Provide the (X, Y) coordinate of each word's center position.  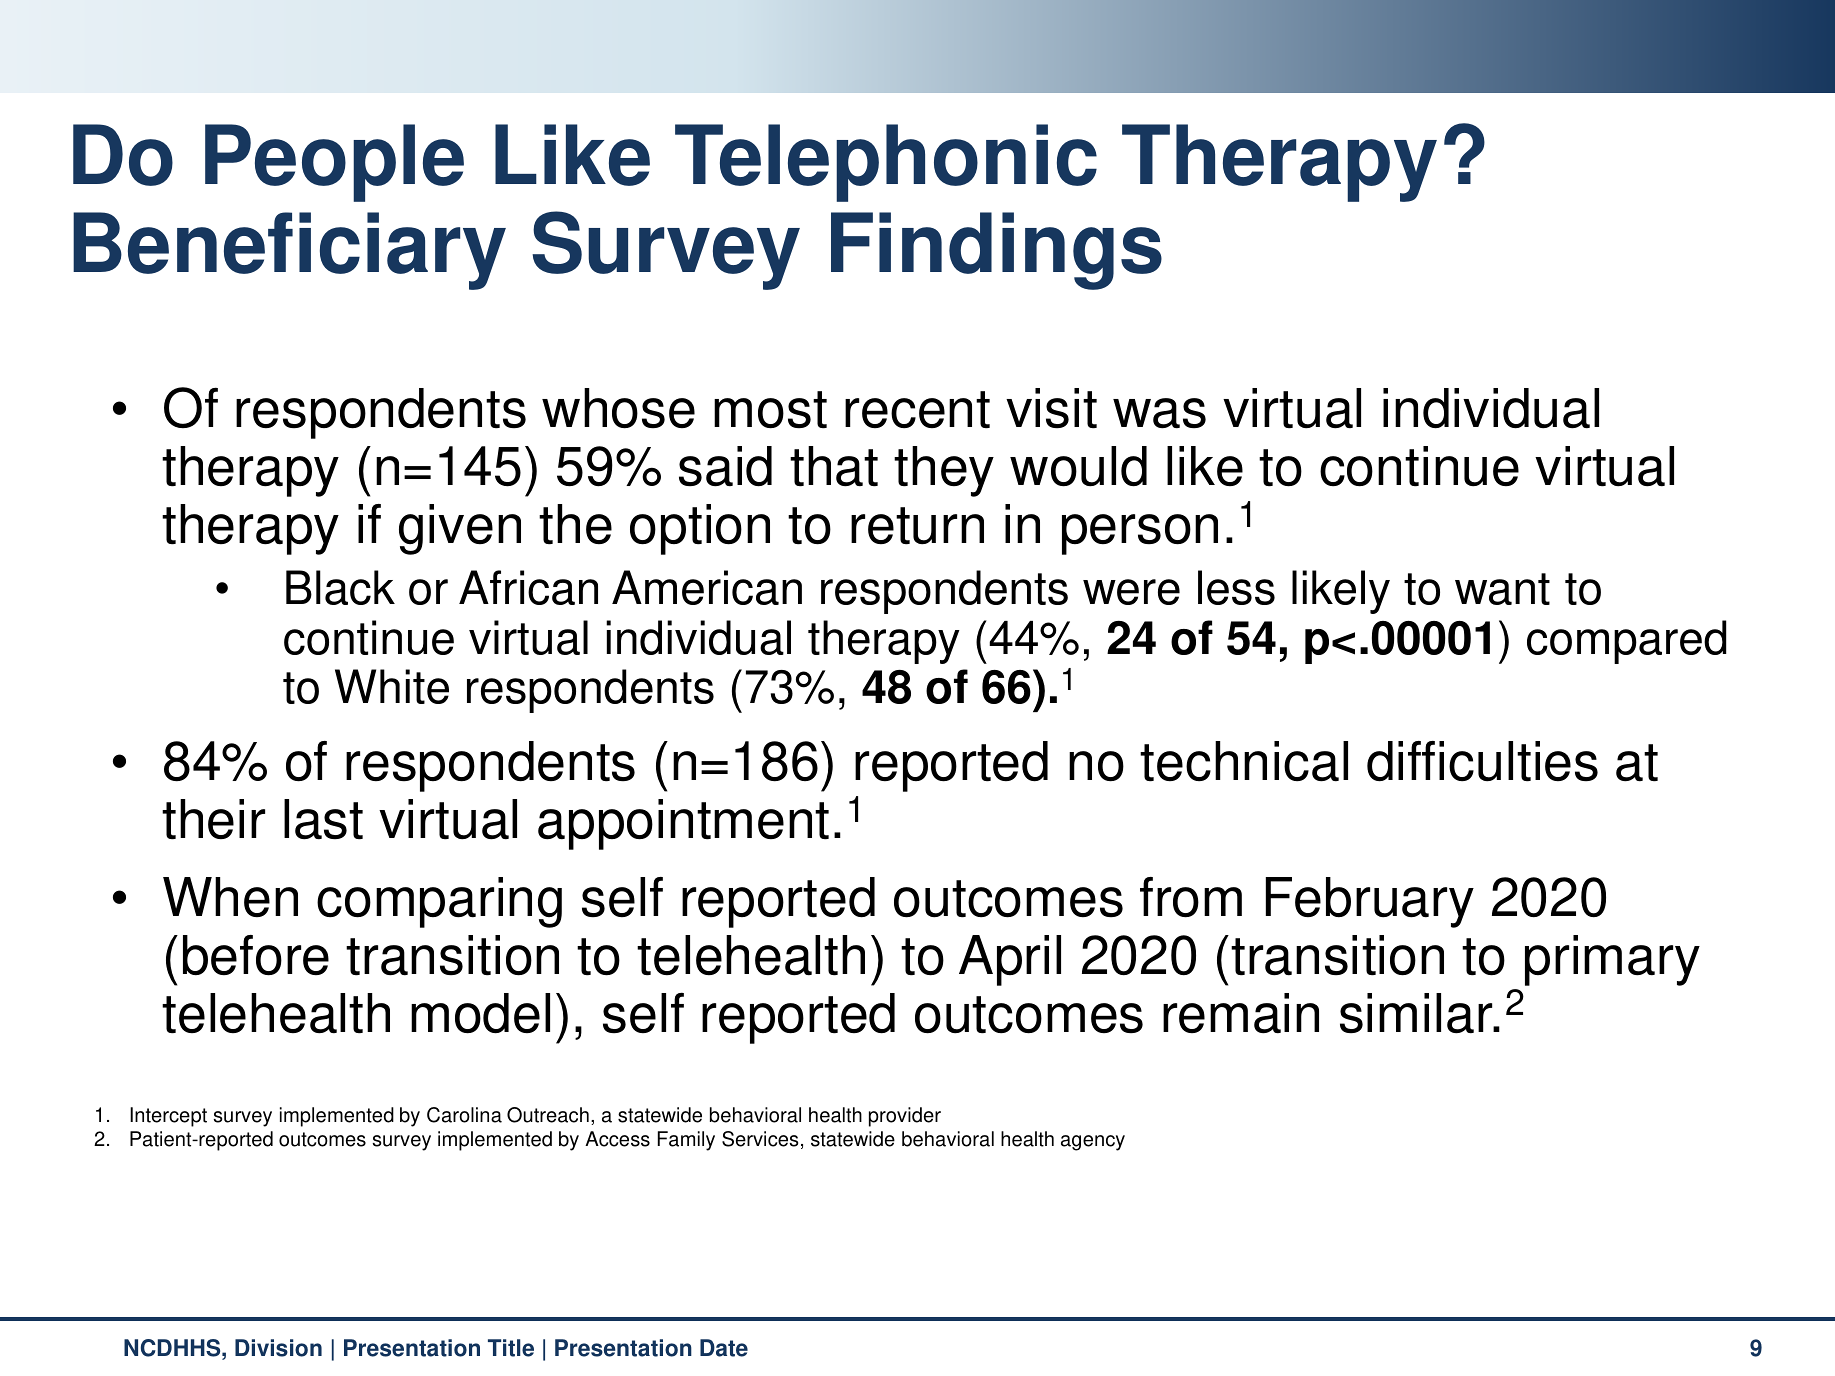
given (460, 529)
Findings (996, 251)
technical (1244, 761)
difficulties (1482, 761)
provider (905, 1117)
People (334, 163)
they (944, 471)
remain (1241, 1013)
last (323, 819)
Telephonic (886, 163)
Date (724, 1348)
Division (278, 1348)
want (1502, 589)
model (480, 1013)
